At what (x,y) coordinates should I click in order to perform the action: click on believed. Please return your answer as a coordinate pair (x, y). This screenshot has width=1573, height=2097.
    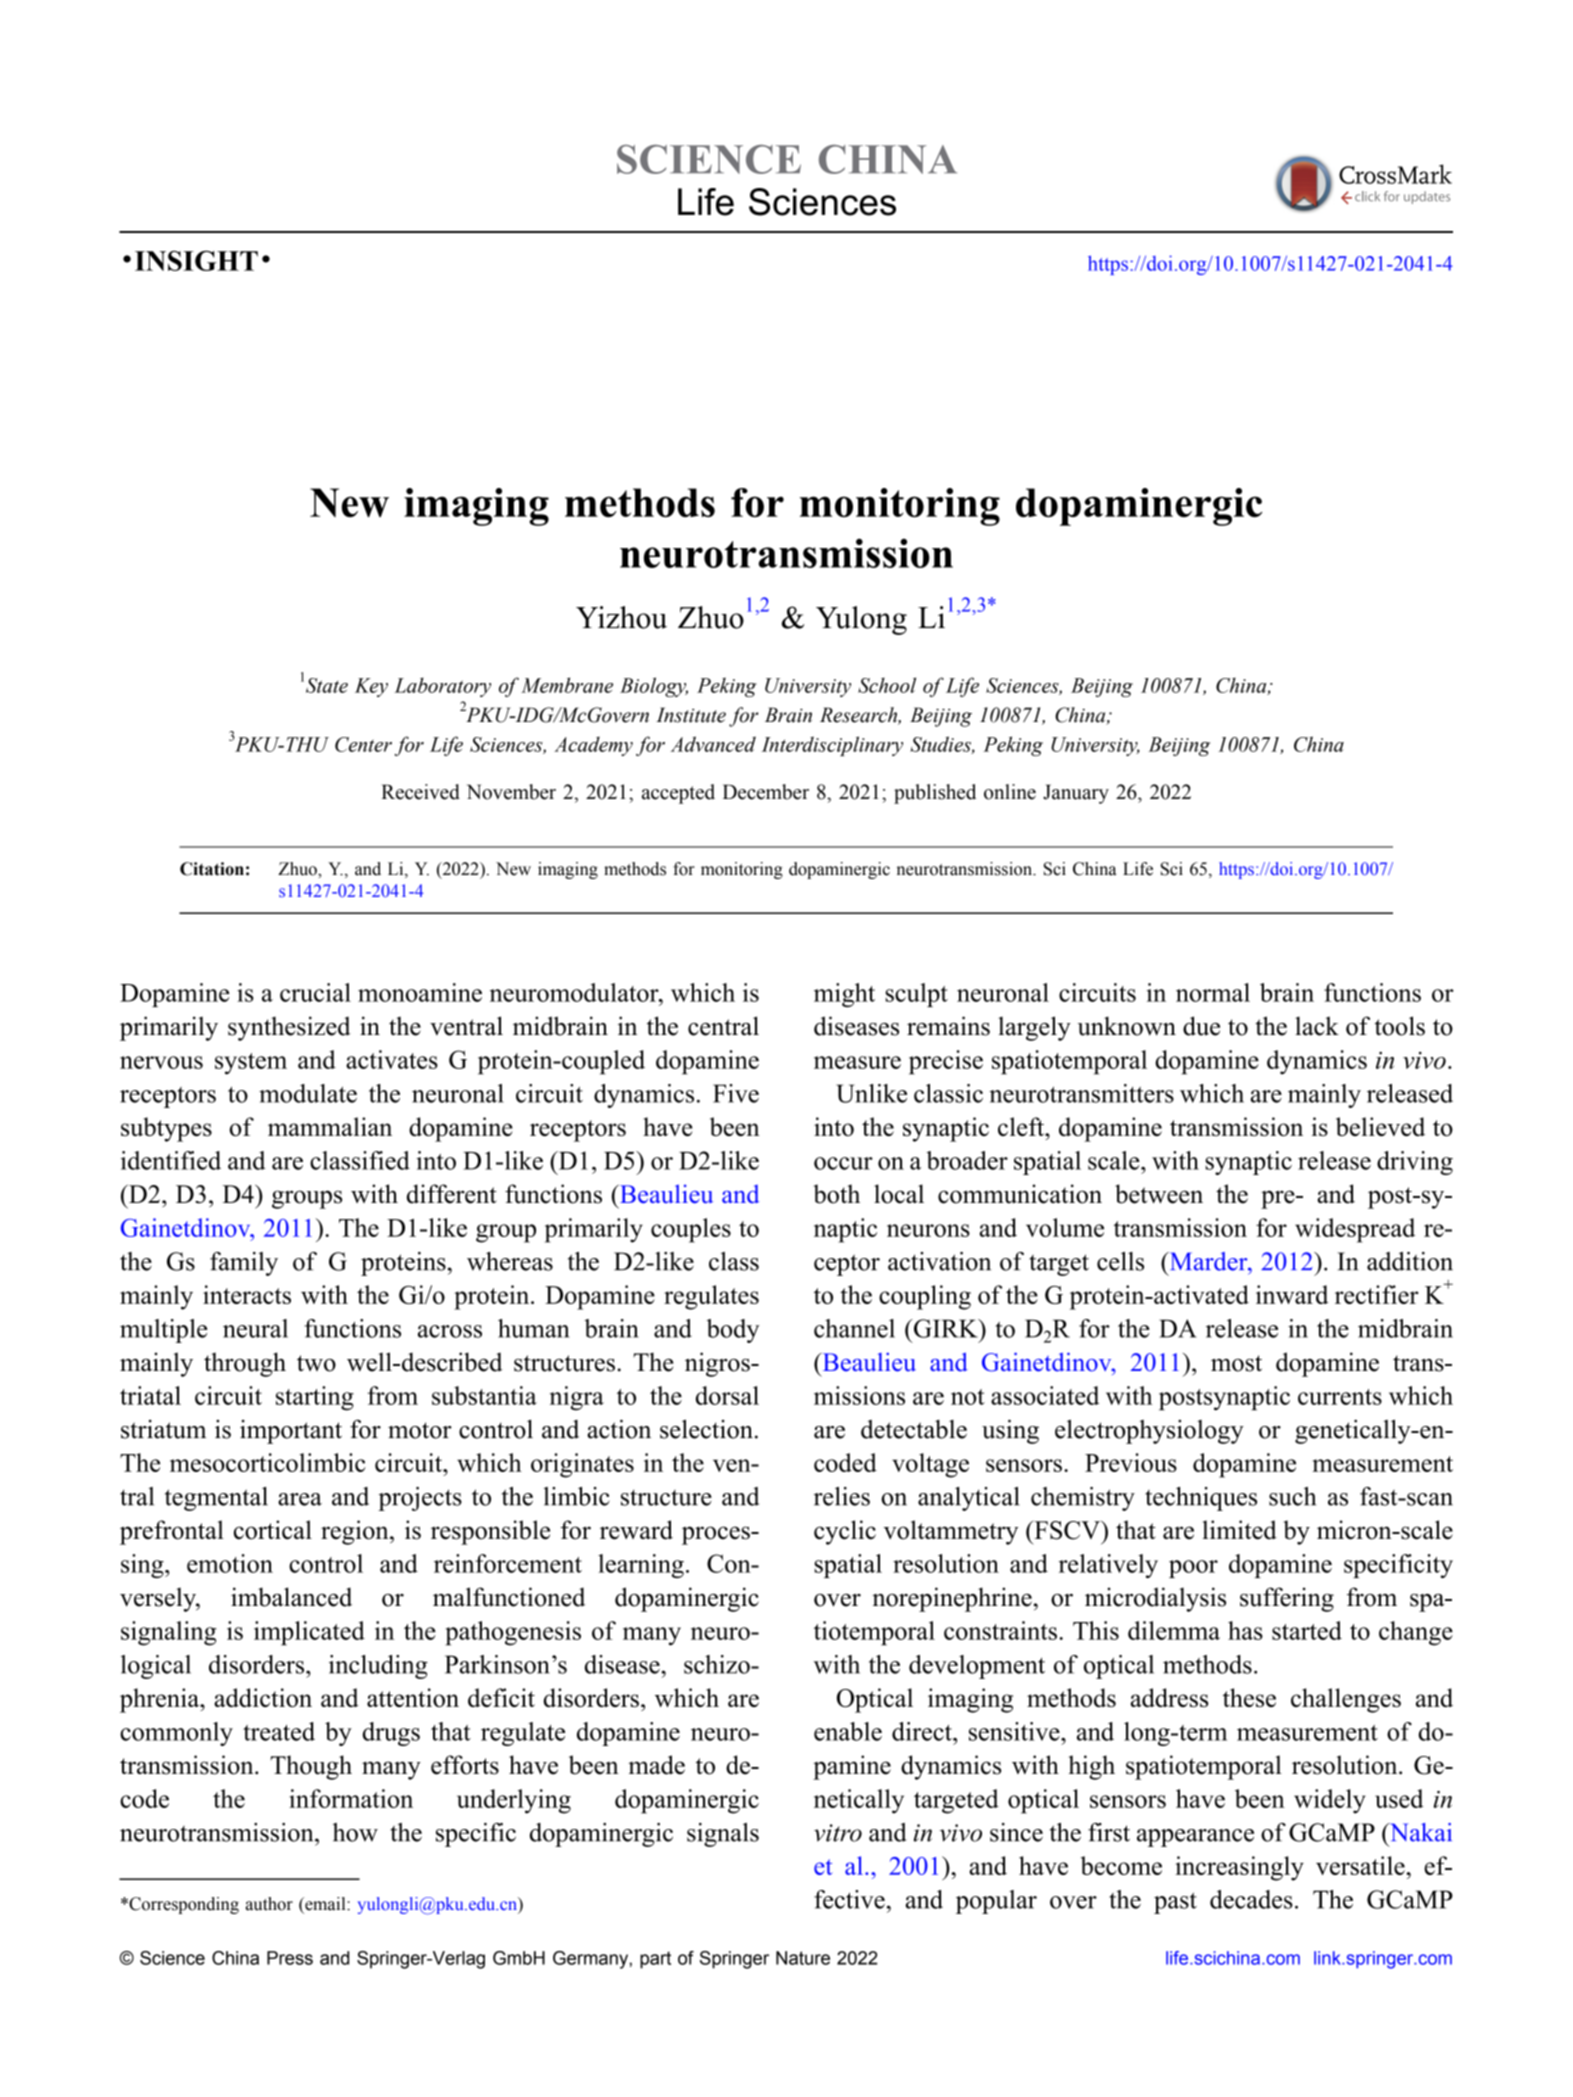
    Looking at the image, I should click on (1380, 1126).
